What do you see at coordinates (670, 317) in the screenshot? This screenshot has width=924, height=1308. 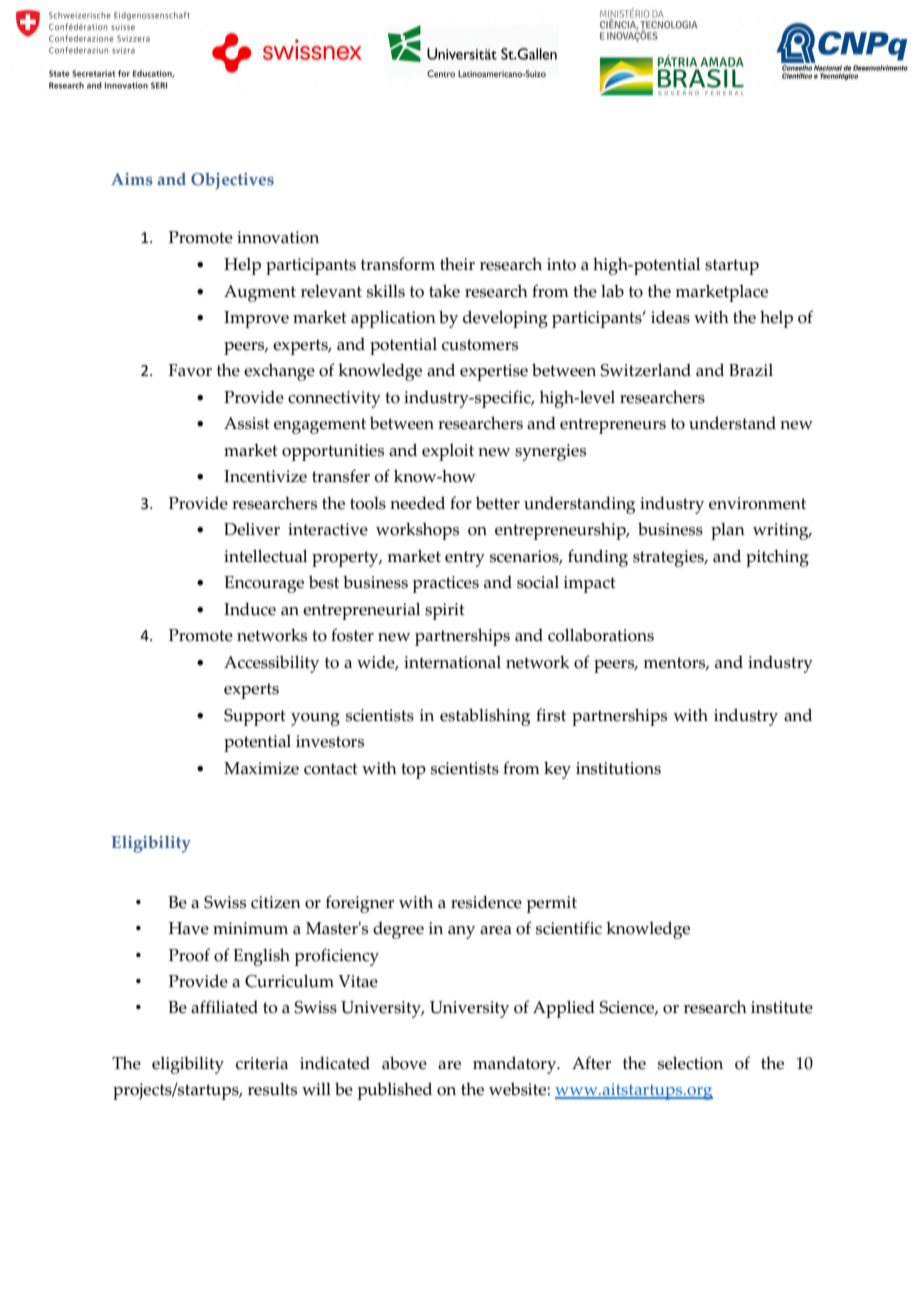 I see `ideas` at bounding box center [670, 317].
